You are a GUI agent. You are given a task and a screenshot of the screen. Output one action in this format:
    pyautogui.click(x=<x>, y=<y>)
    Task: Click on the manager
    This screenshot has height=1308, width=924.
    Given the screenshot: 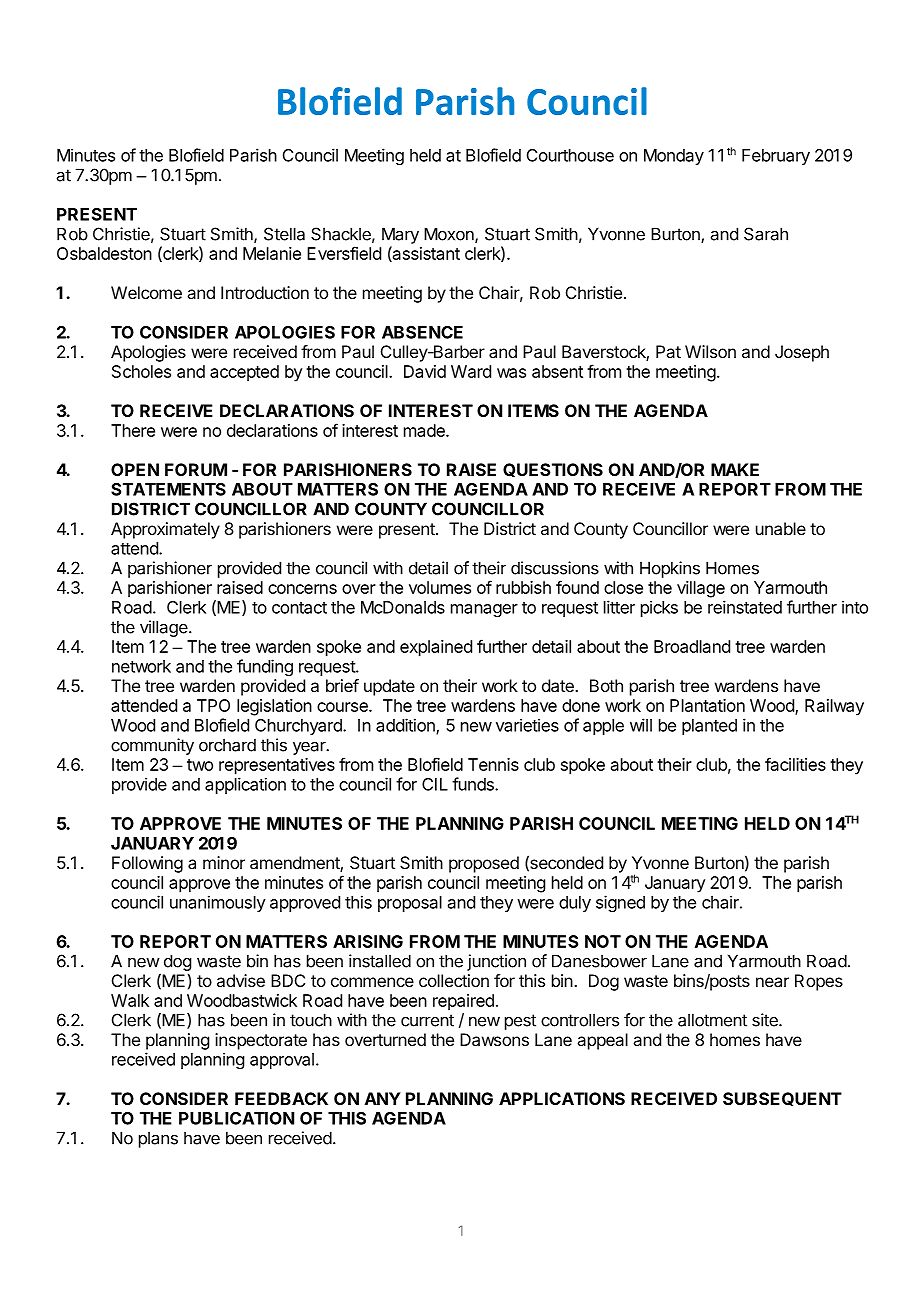 What is the action you would take?
    pyautogui.click(x=484, y=610)
